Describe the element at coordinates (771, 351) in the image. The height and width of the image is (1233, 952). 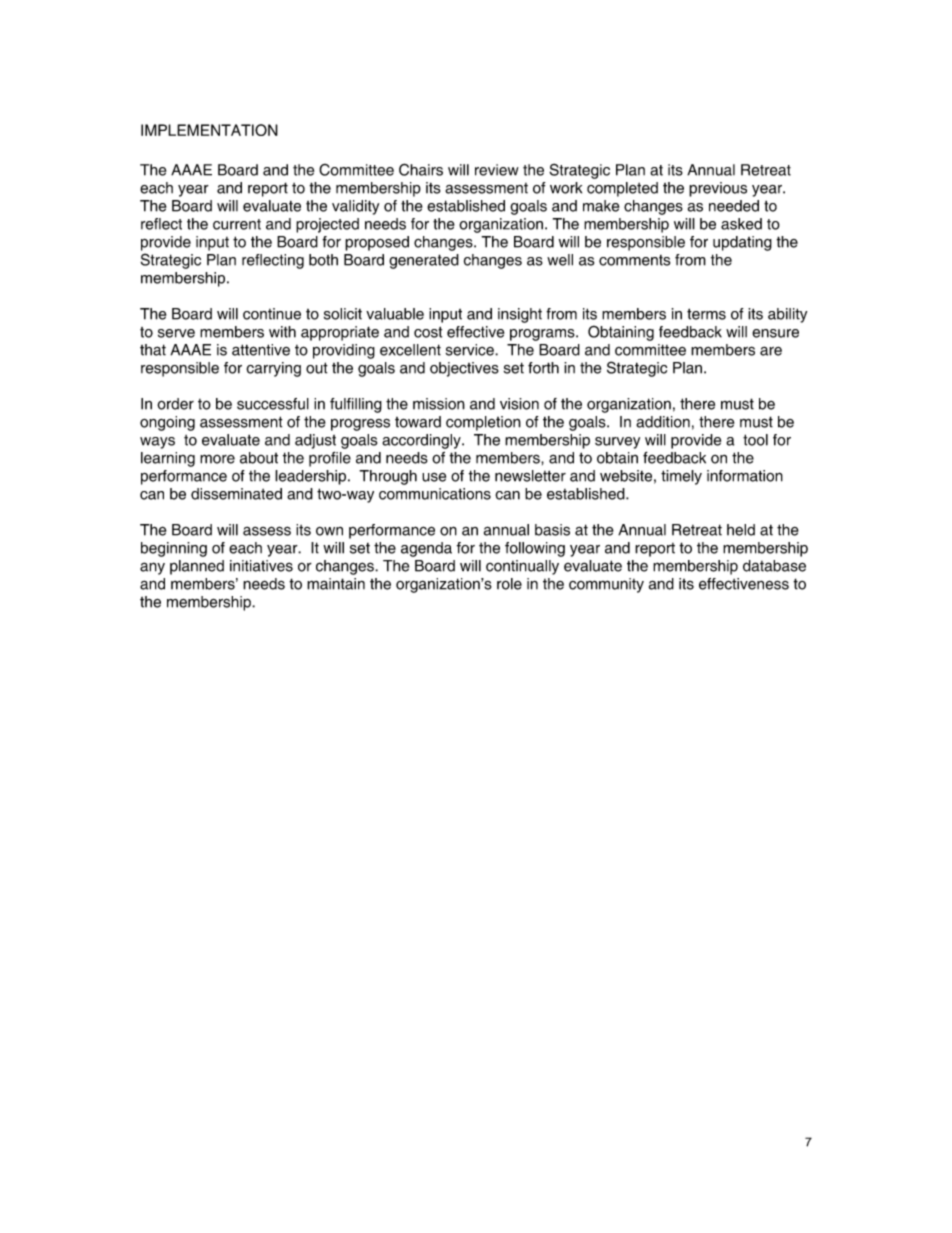
I see `are` at that location.
